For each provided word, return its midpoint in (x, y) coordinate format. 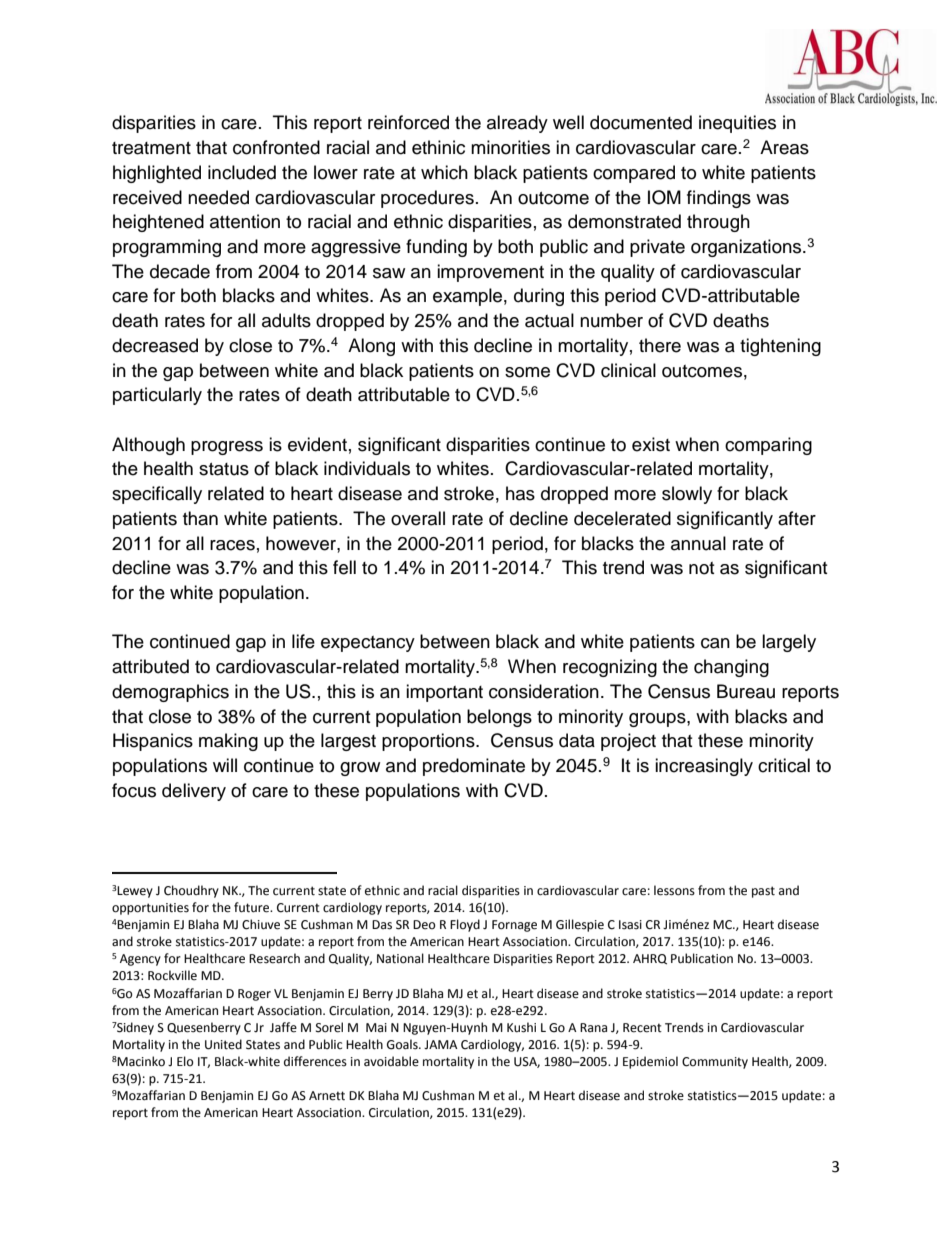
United (223, 1044)
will (225, 765)
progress (227, 448)
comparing (768, 446)
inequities (737, 124)
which (444, 172)
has (520, 493)
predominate (474, 767)
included (242, 172)
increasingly (704, 767)
